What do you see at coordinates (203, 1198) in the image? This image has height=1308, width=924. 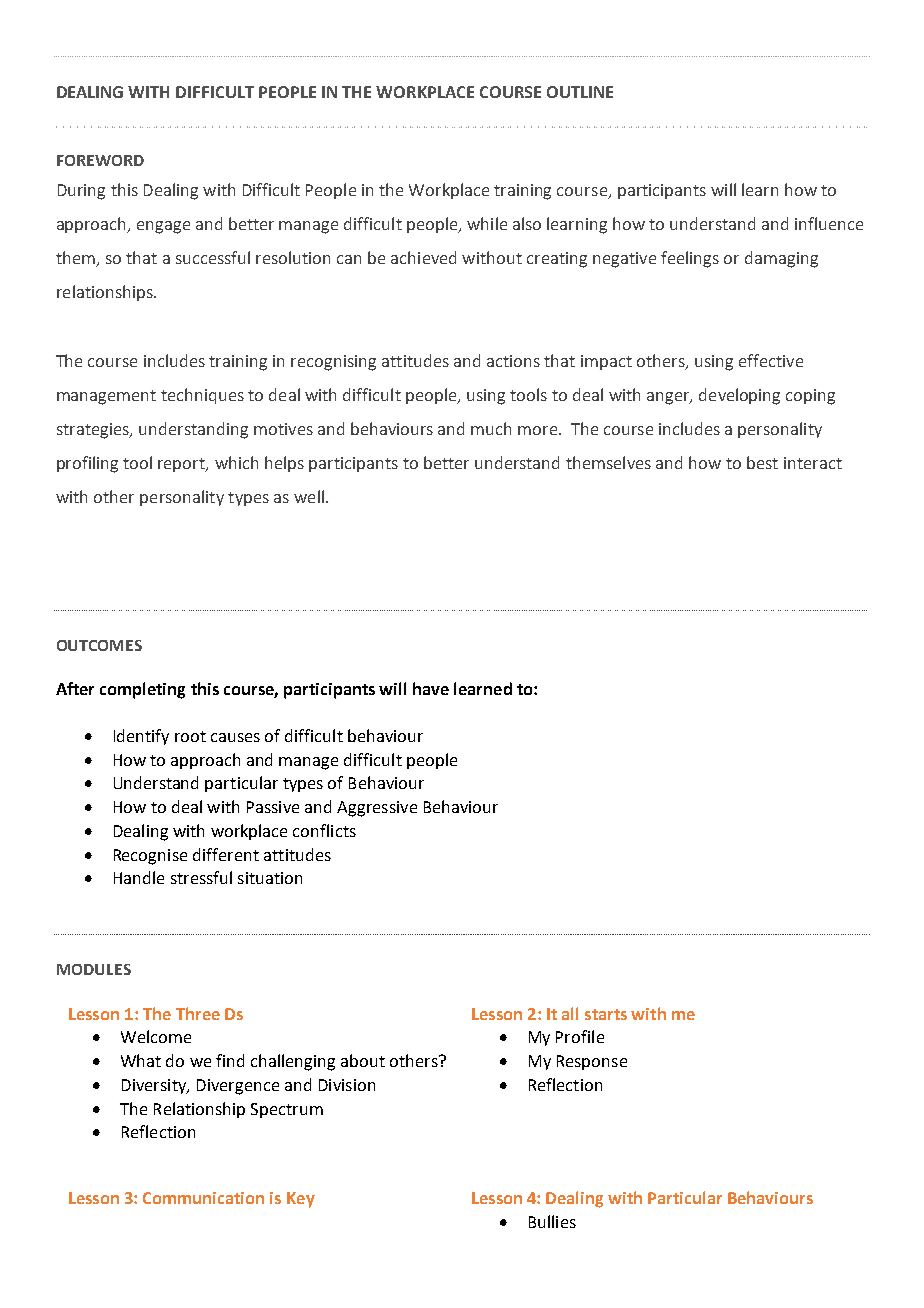 I see `Communication` at bounding box center [203, 1198].
